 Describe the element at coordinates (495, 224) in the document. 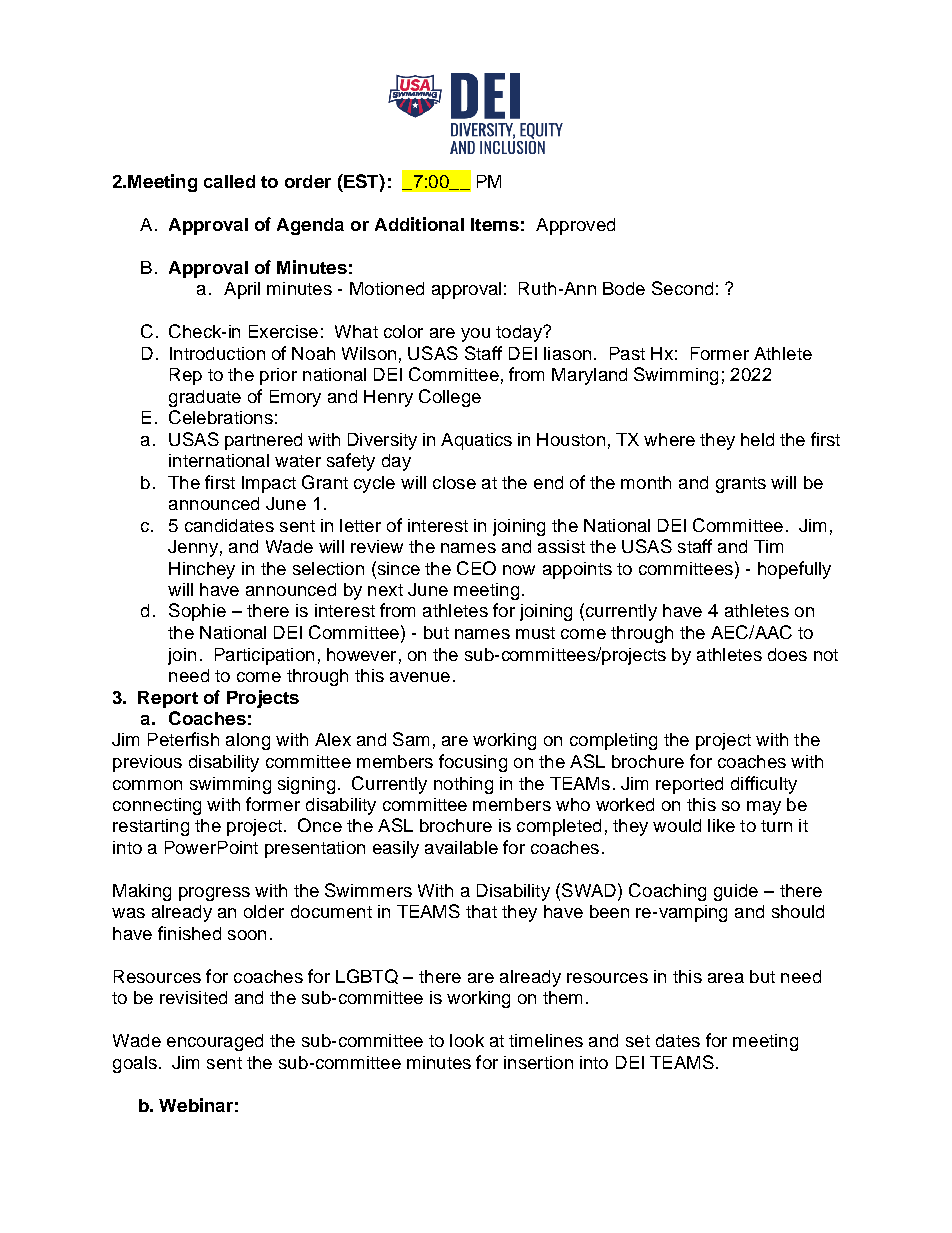

I see `Items` at that location.
